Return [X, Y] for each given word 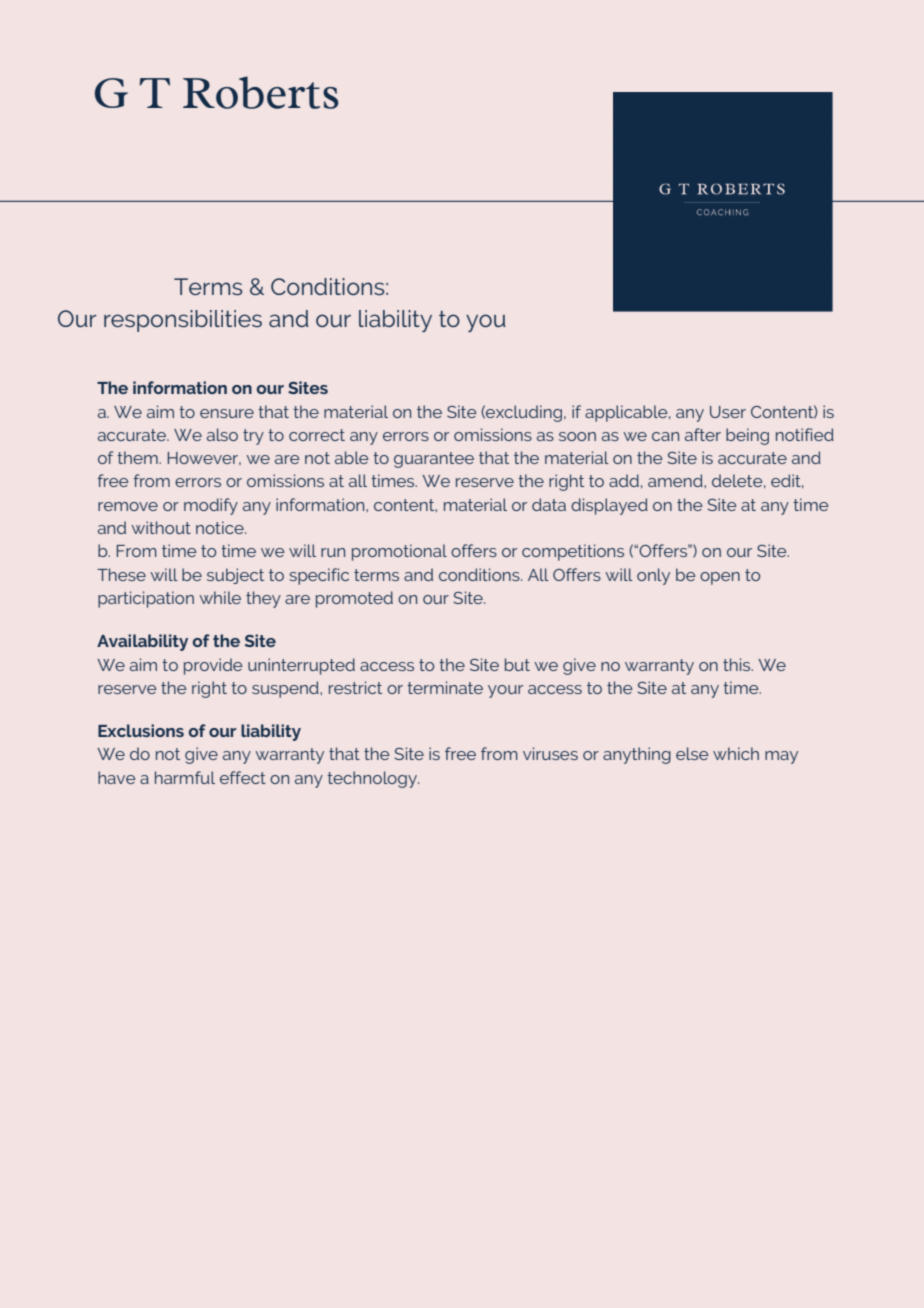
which [736, 753]
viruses [550, 753]
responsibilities [183, 321]
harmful [185, 777]
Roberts [260, 92]
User [728, 412]
